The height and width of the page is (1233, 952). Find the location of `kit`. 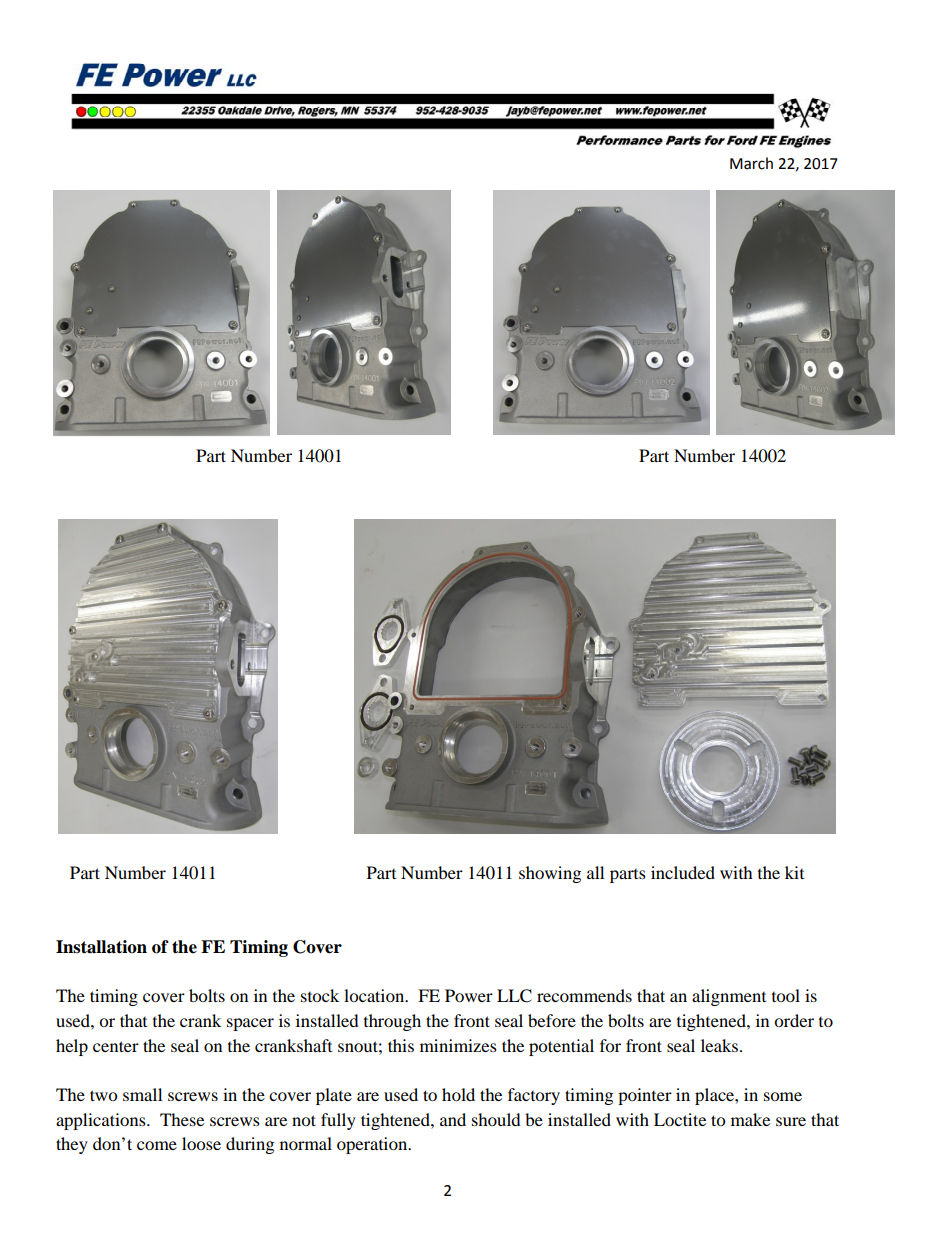

kit is located at coordinates (794, 872).
